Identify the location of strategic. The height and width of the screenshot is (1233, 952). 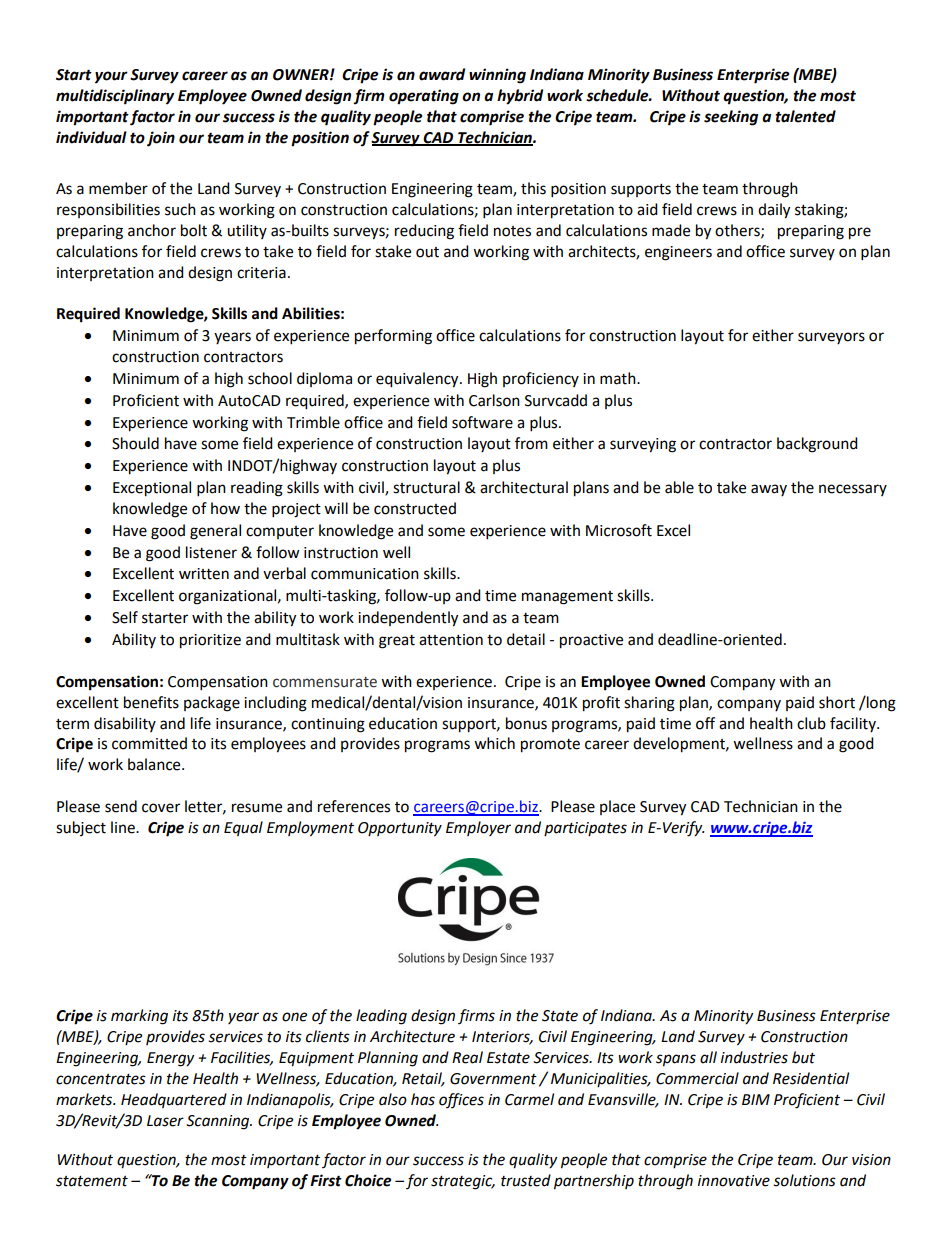
(463, 1182).
